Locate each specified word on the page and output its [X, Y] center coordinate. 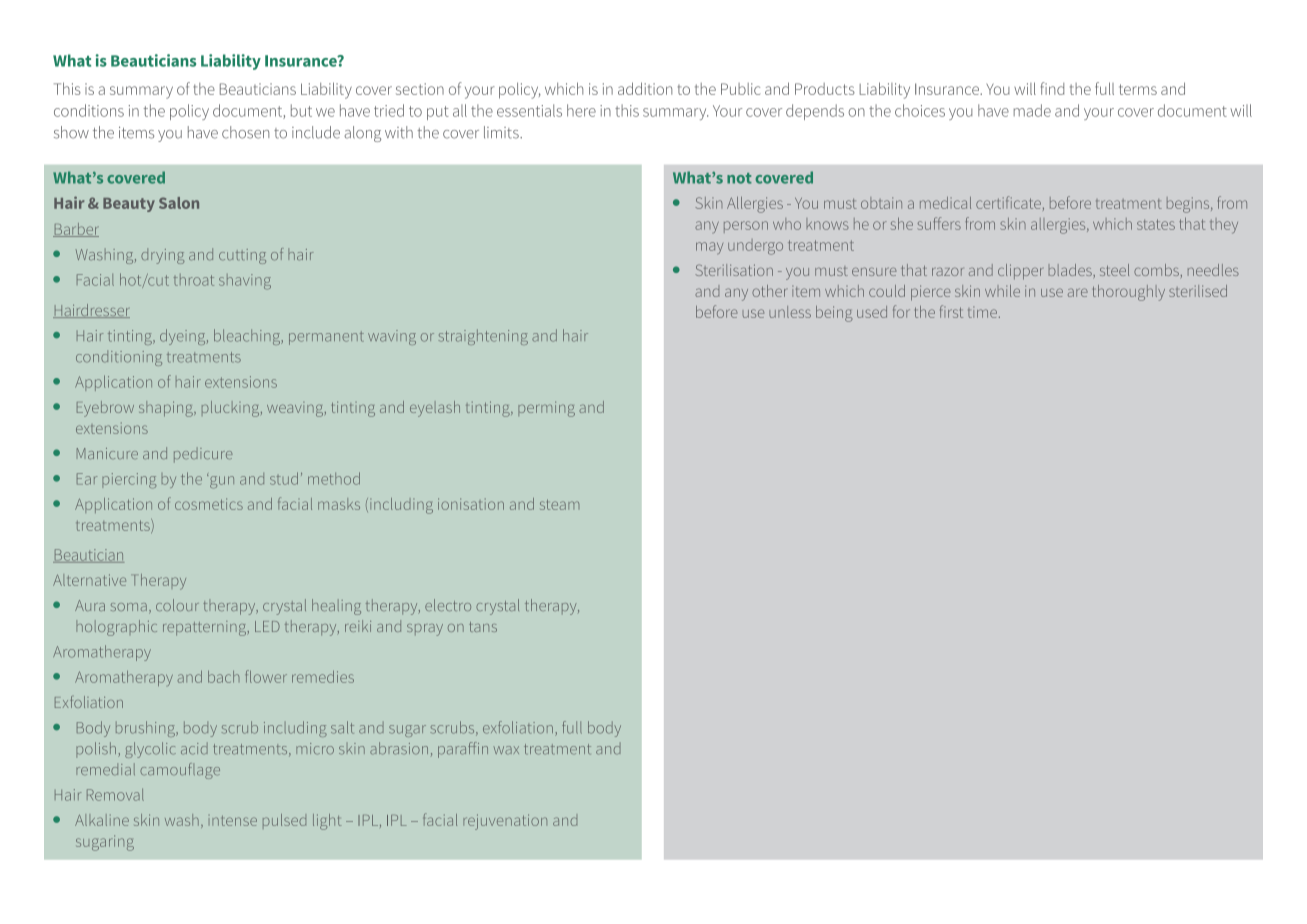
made [1032, 110]
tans [483, 627]
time [982, 312]
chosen [245, 132]
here [581, 110]
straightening [483, 337]
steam [559, 504]
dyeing [184, 337]
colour [177, 605]
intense [234, 821]
